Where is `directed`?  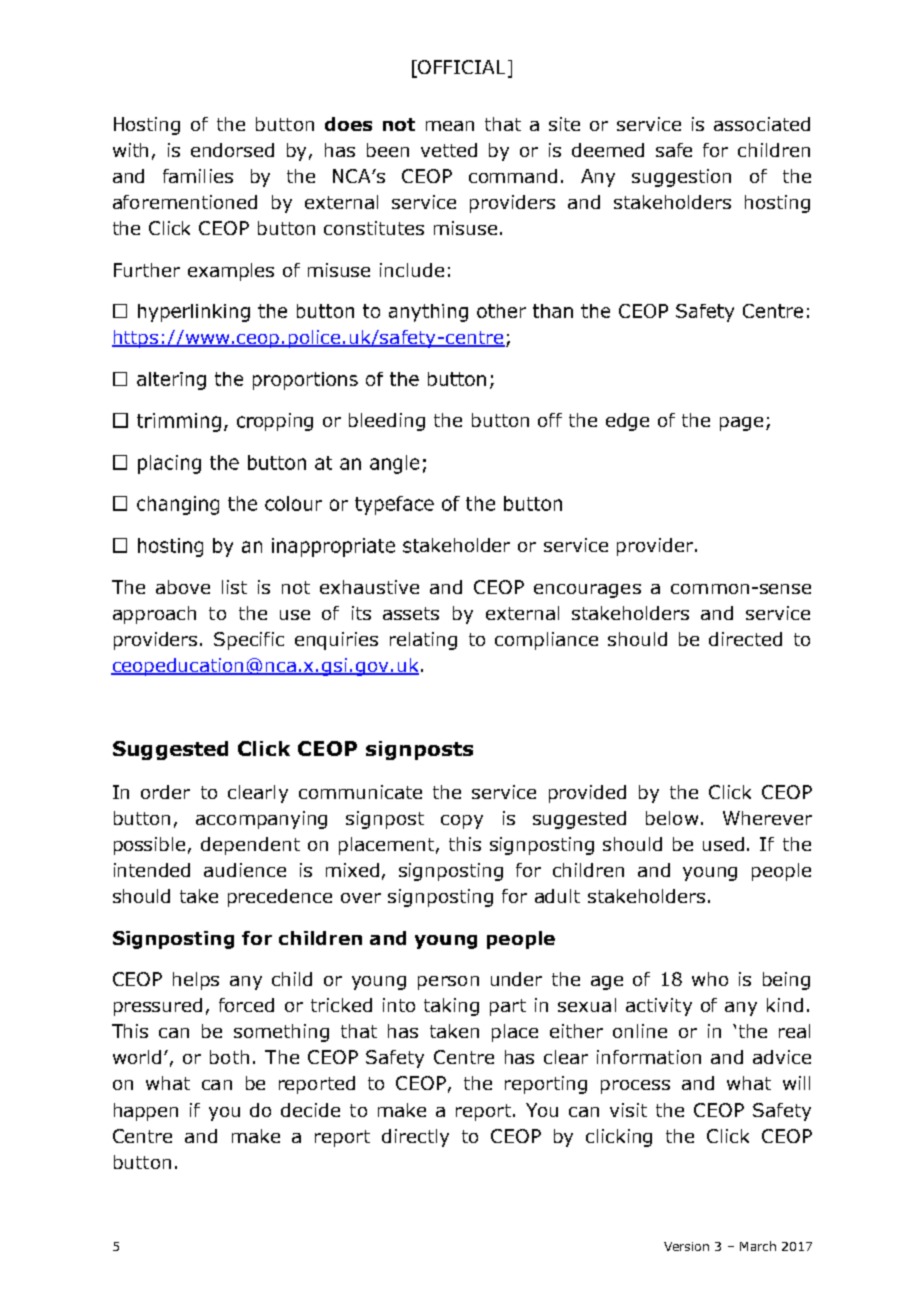 directed is located at coordinates (745, 639).
